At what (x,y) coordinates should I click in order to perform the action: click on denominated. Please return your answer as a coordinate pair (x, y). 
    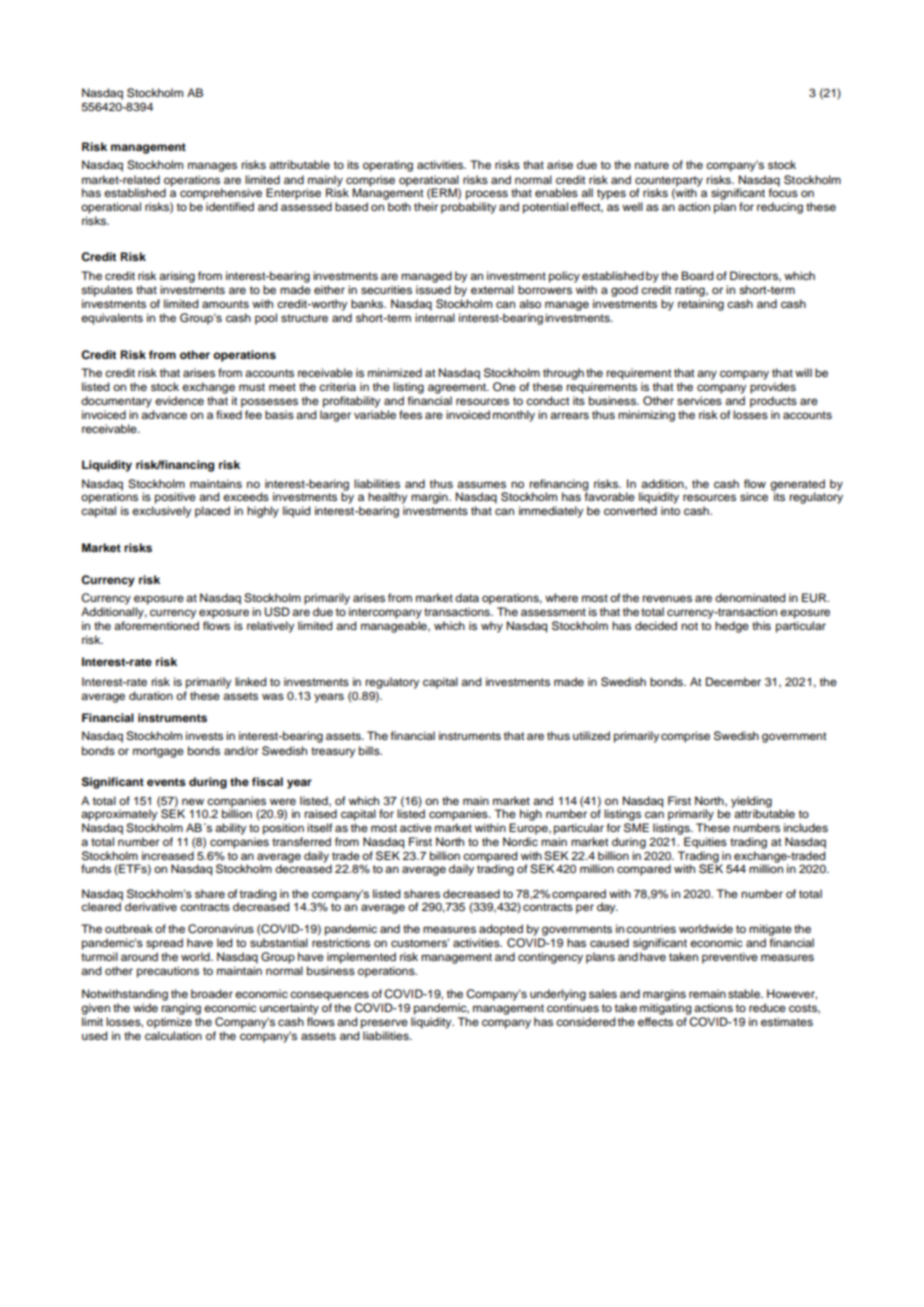
    Looking at the image, I should click on (750, 597).
